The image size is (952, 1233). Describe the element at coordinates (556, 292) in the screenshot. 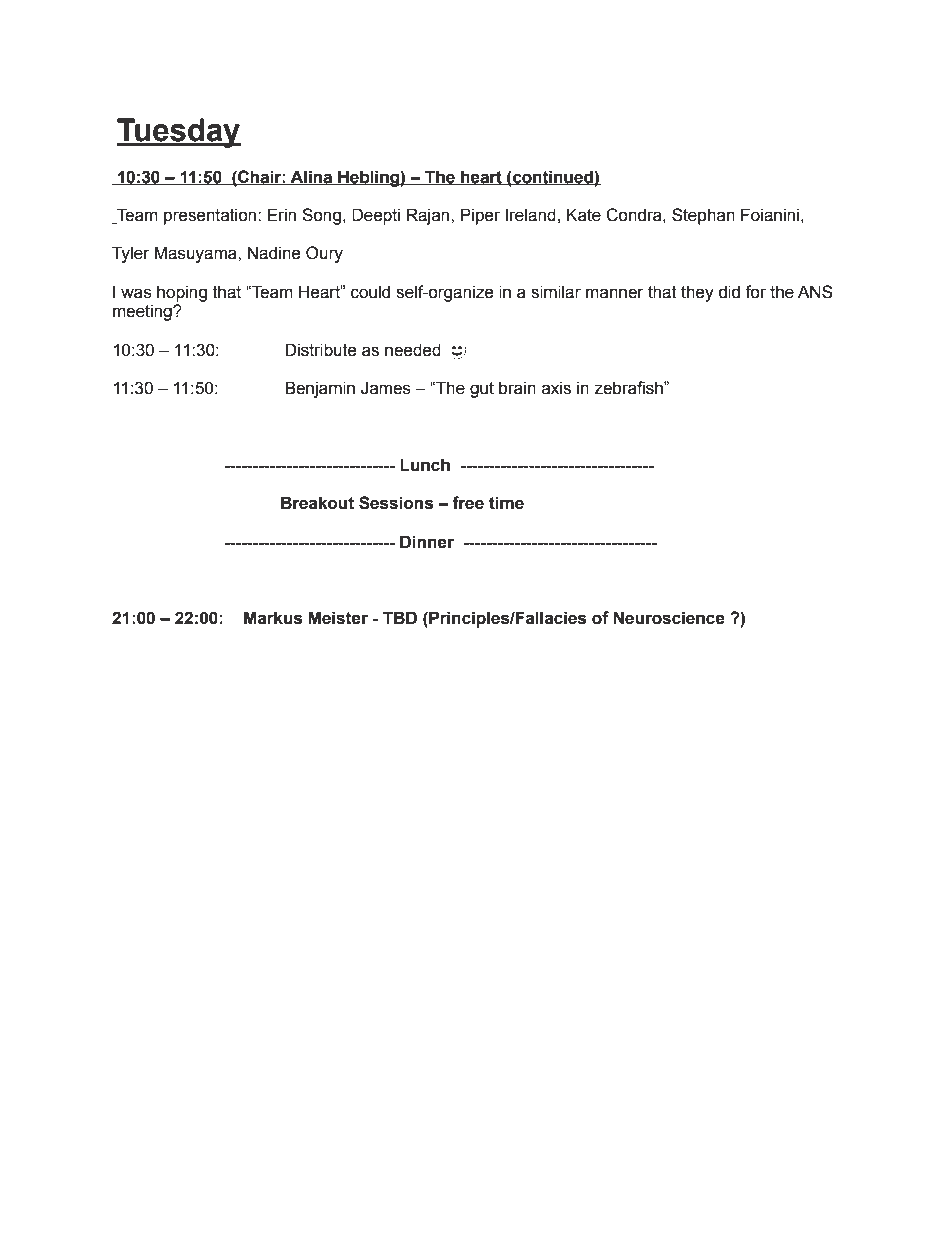

I see `similar` at that location.
